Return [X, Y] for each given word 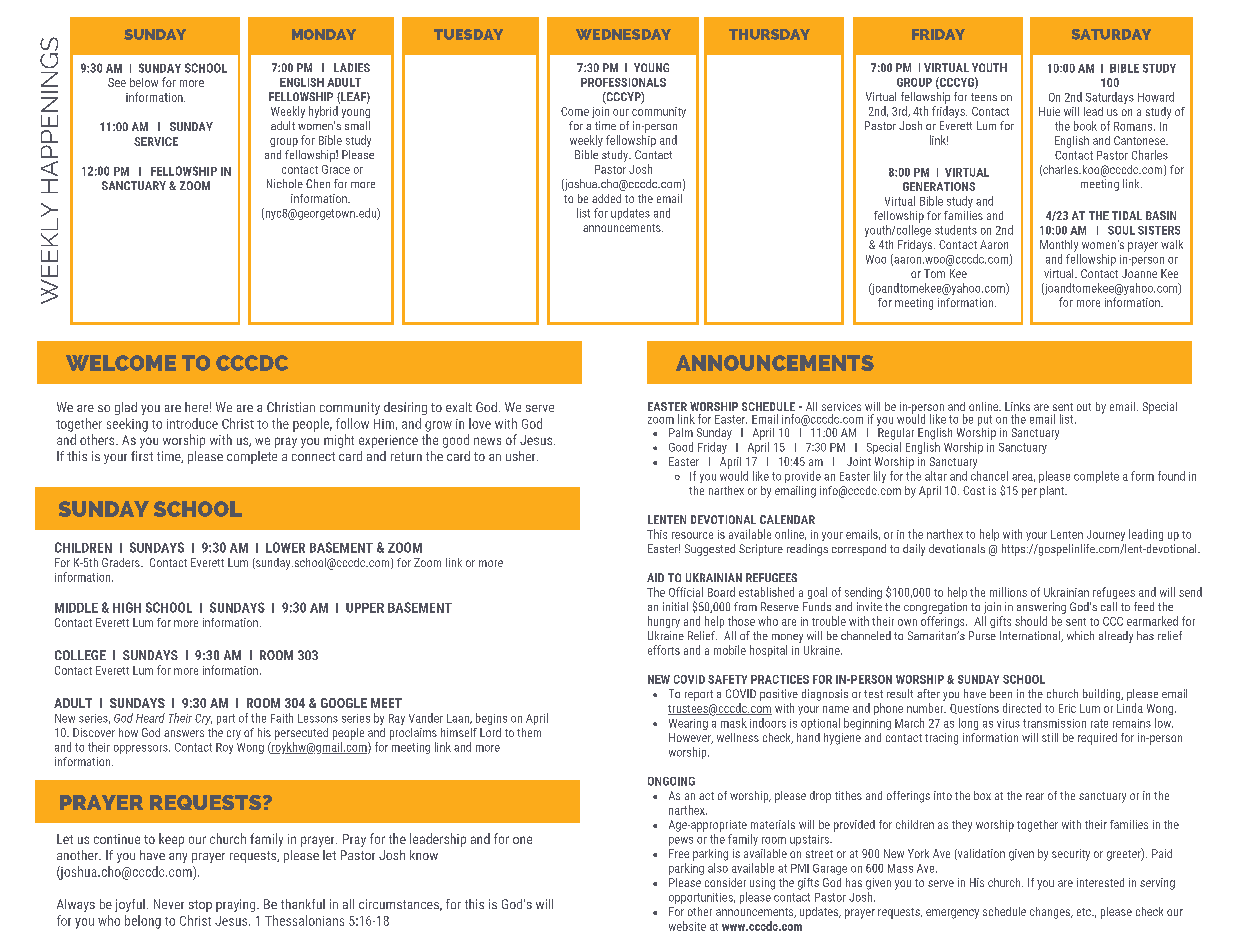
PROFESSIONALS [623, 82]
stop [200, 906]
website [687, 926]
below [144, 82]
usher [522, 456]
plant [1053, 492]
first [142, 456]
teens [984, 97]
